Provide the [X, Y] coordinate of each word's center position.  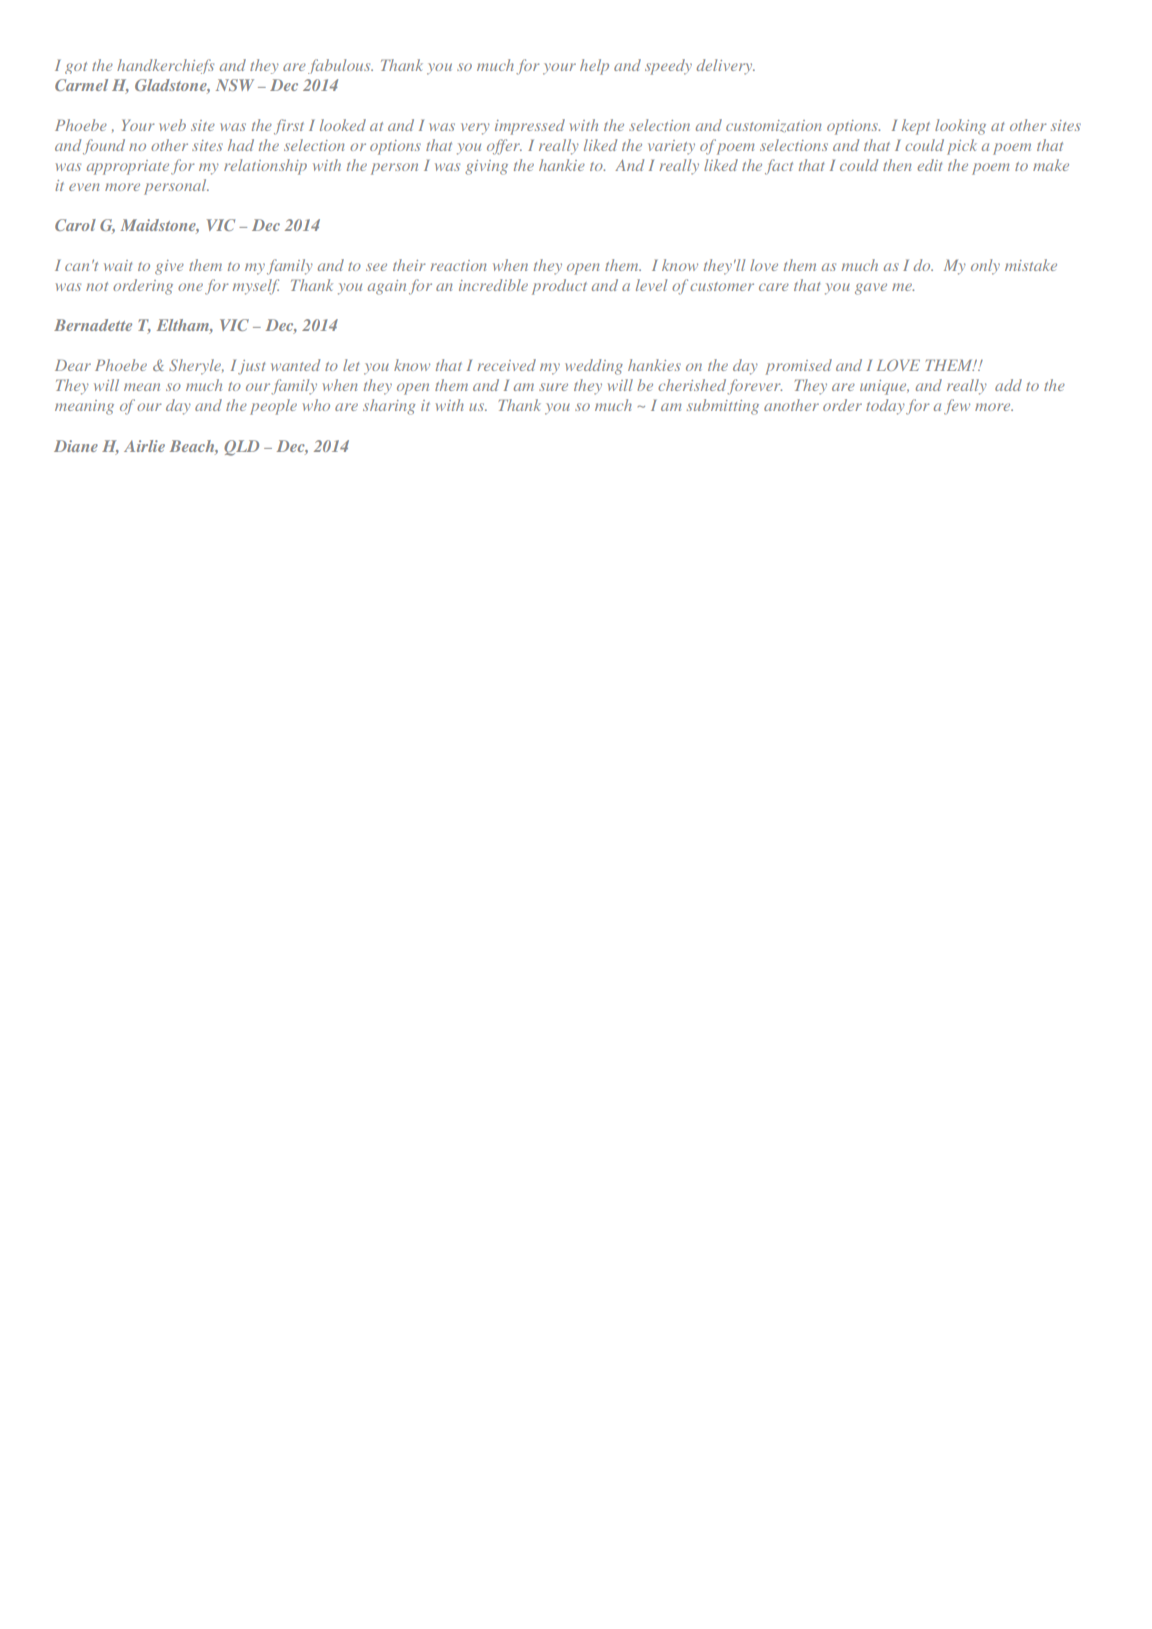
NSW [235, 85]
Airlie [144, 446]
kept [916, 127]
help [594, 67]
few [957, 407]
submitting [723, 407]
